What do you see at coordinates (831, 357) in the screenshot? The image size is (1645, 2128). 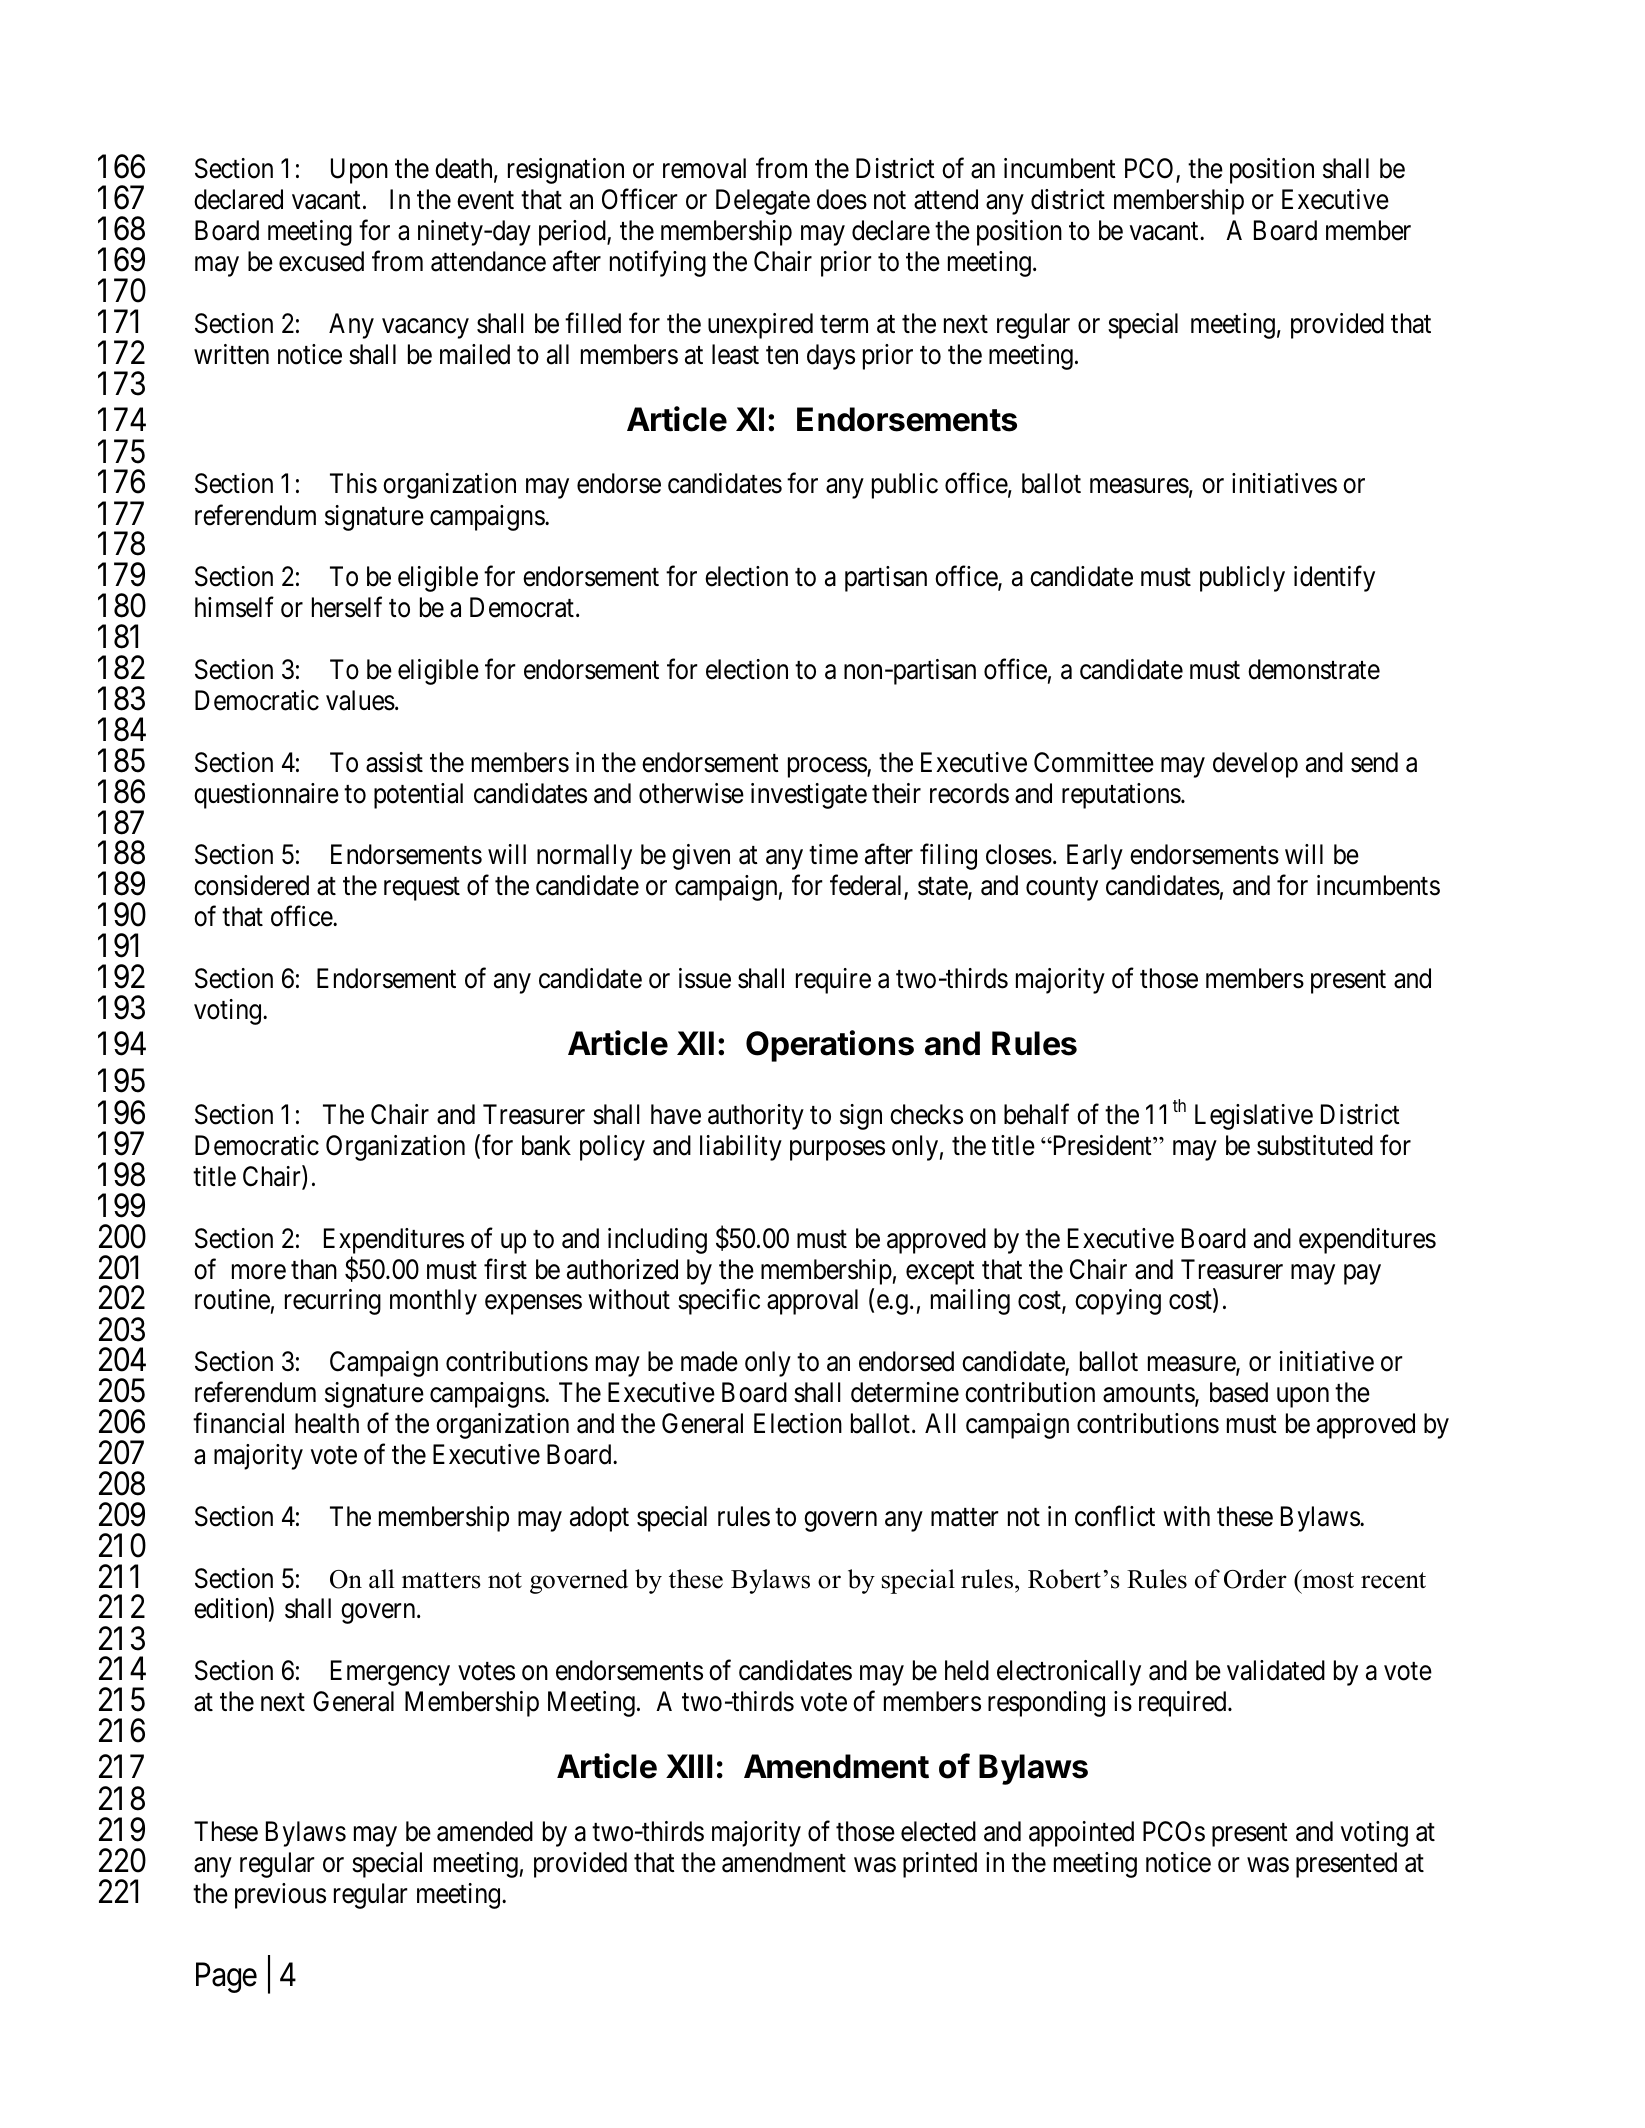 I see `days` at bounding box center [831, 357].
